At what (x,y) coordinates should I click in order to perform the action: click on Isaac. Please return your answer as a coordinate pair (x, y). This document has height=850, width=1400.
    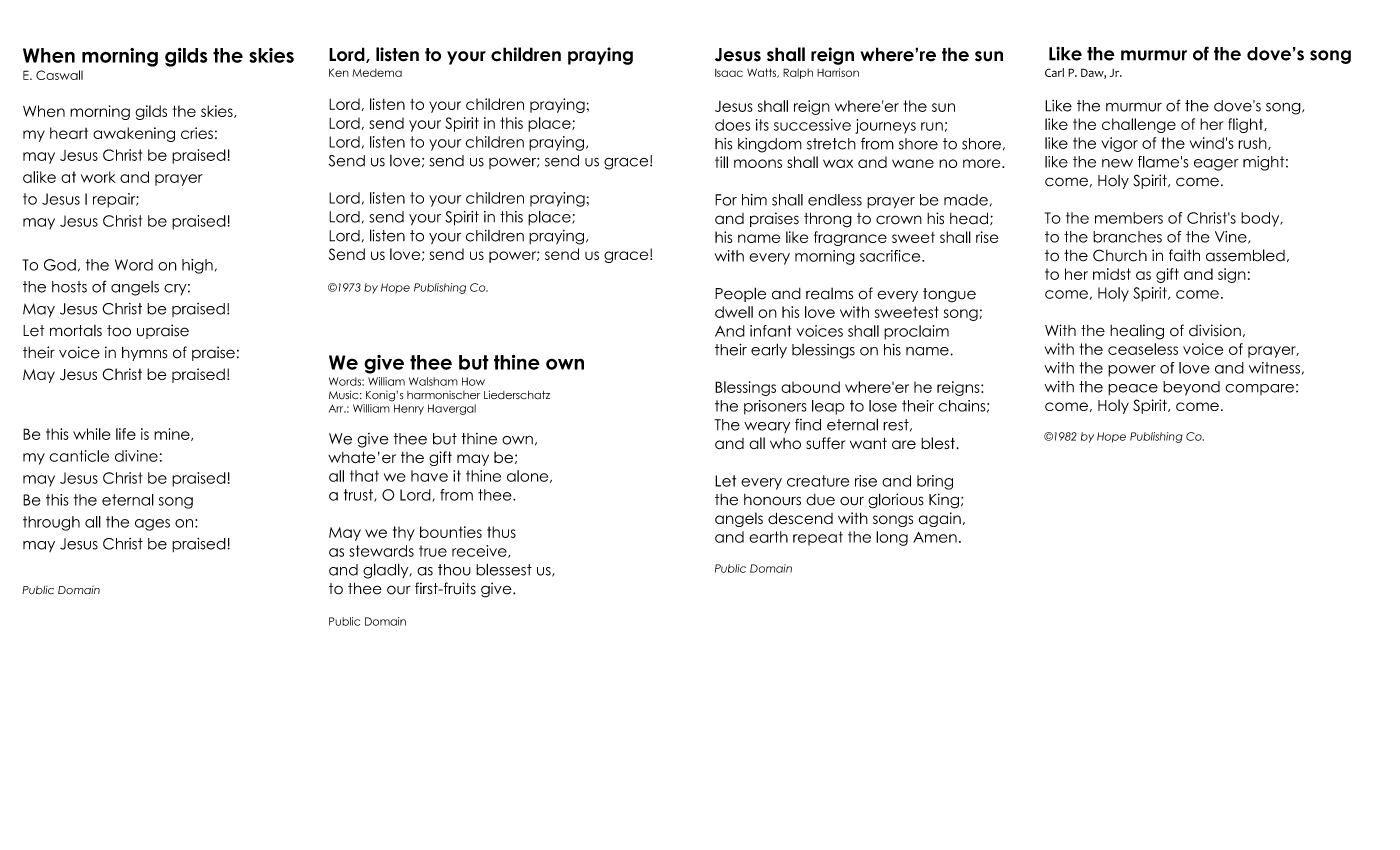
    Looking at the image, I should click on (729, 73).
